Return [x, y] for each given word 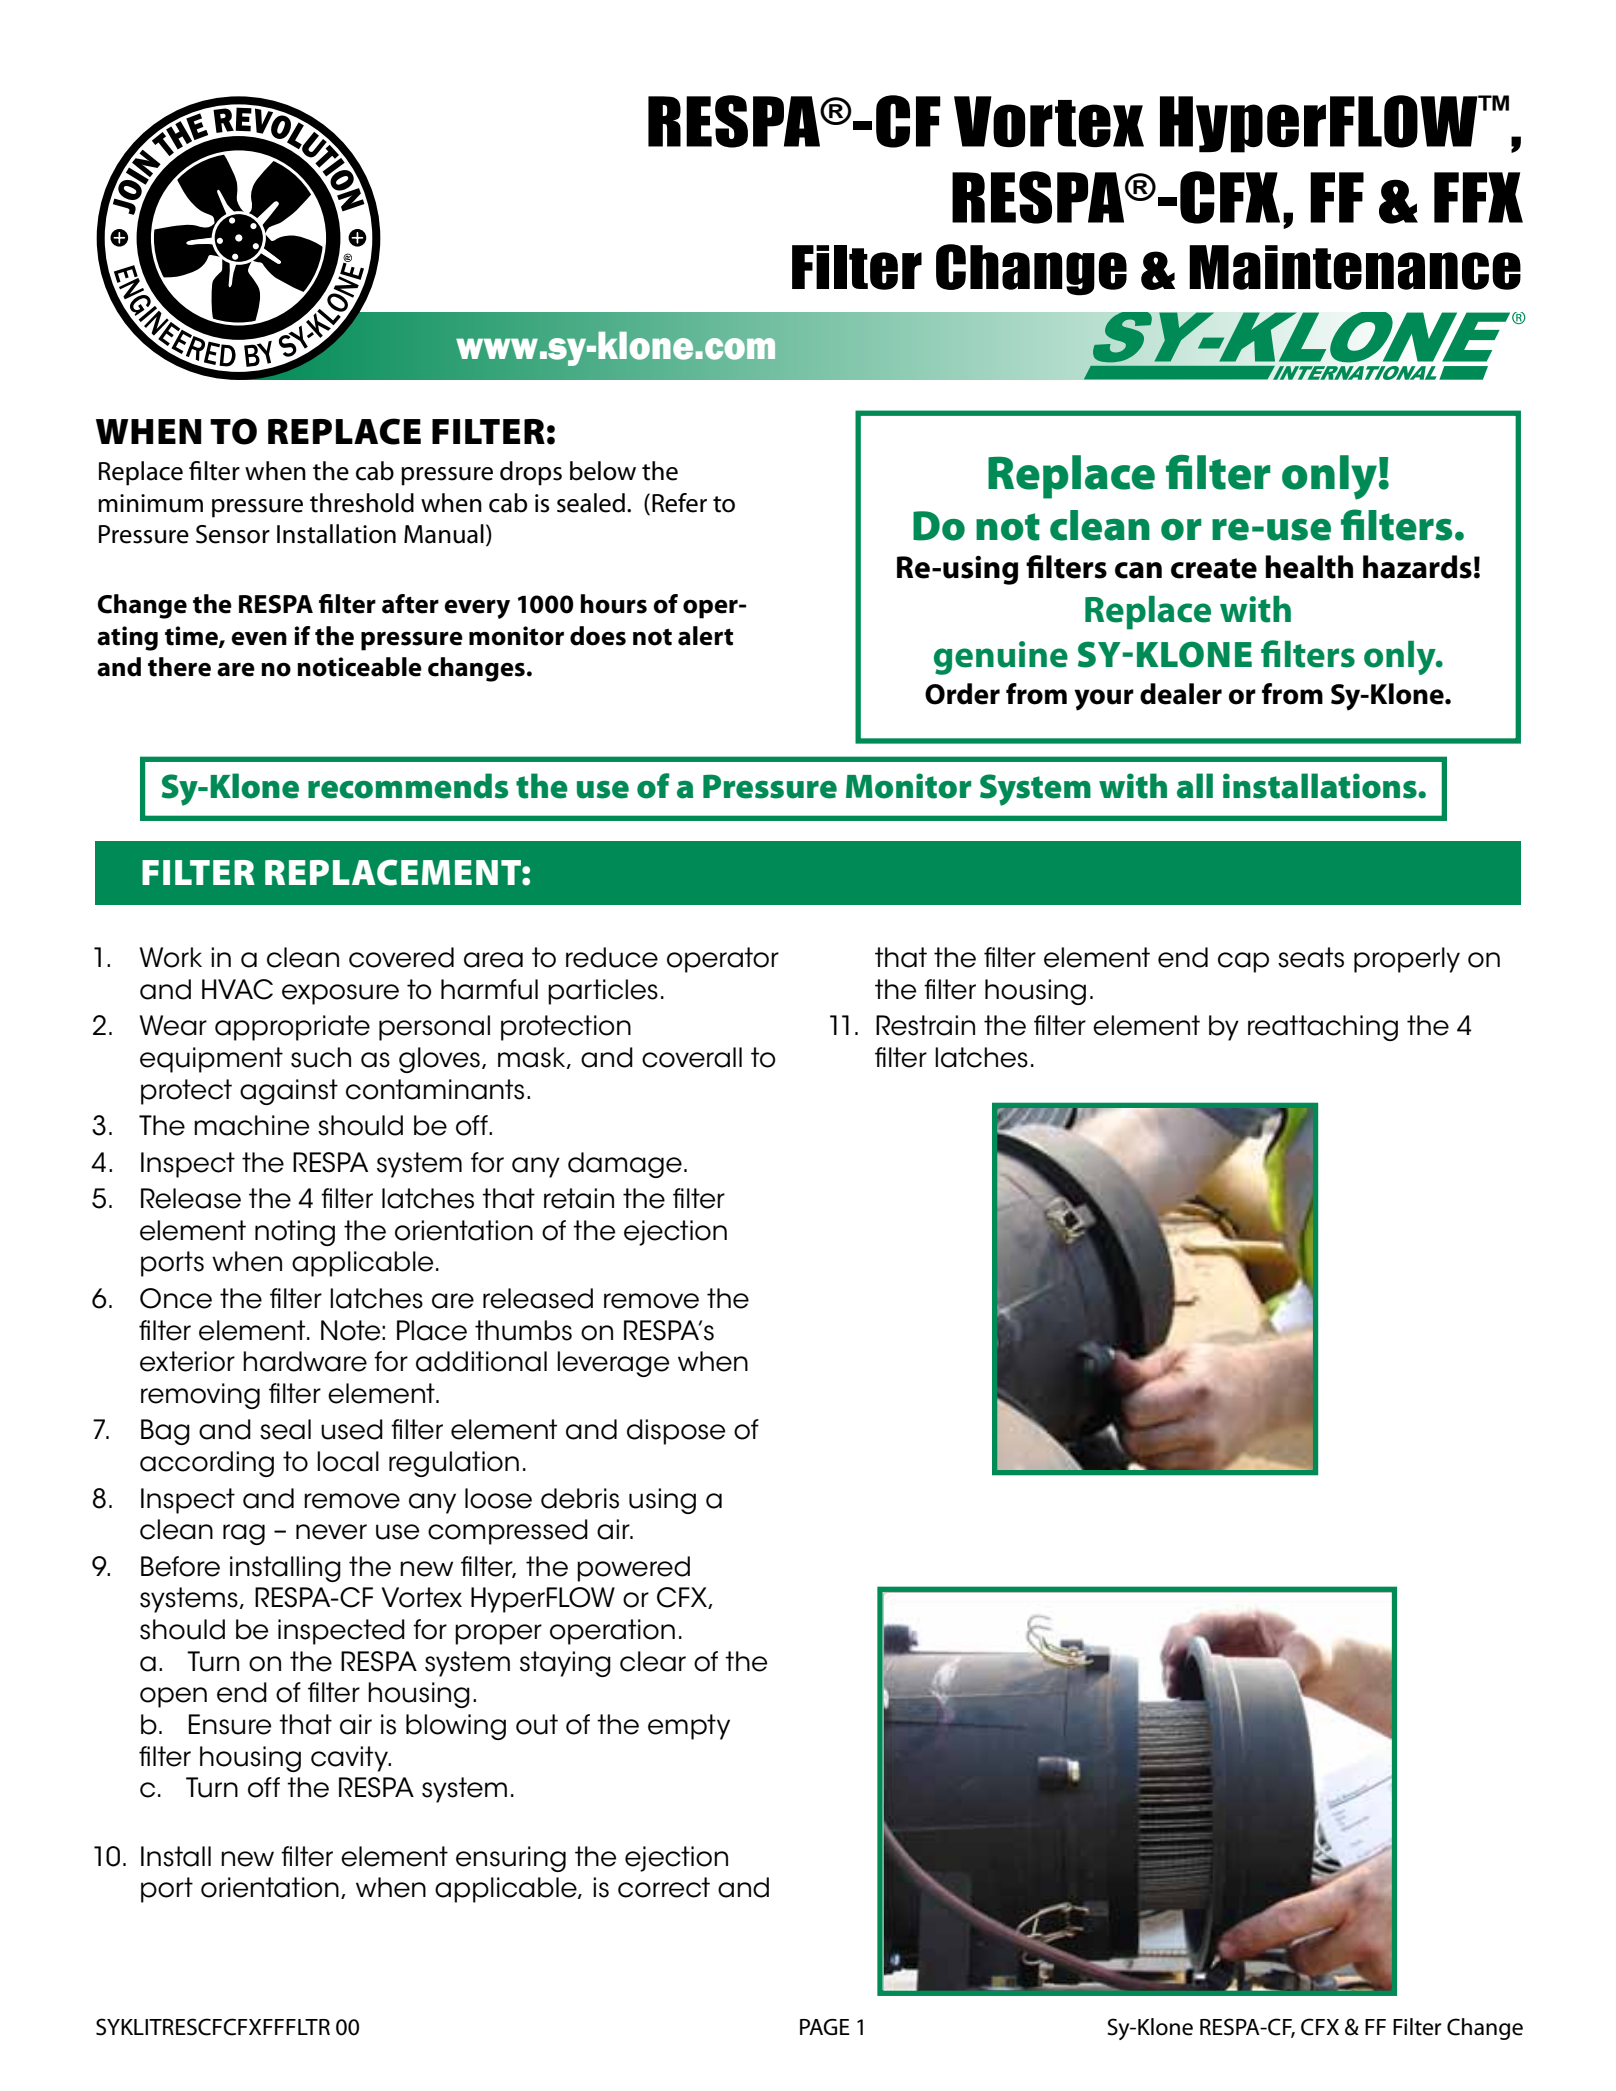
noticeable [359, 667]
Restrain [925, 1025]
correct [664, 1887]
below [603, 471]
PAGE [825, 2027]
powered [633, 1569]
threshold [362, 503]
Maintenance [1355, 267]
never [331, 1532]
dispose [676, 1432]
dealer [1181, 694]
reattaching [1323, 1028]
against [289, 1092]
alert [705, 636]
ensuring [511, 1859]
